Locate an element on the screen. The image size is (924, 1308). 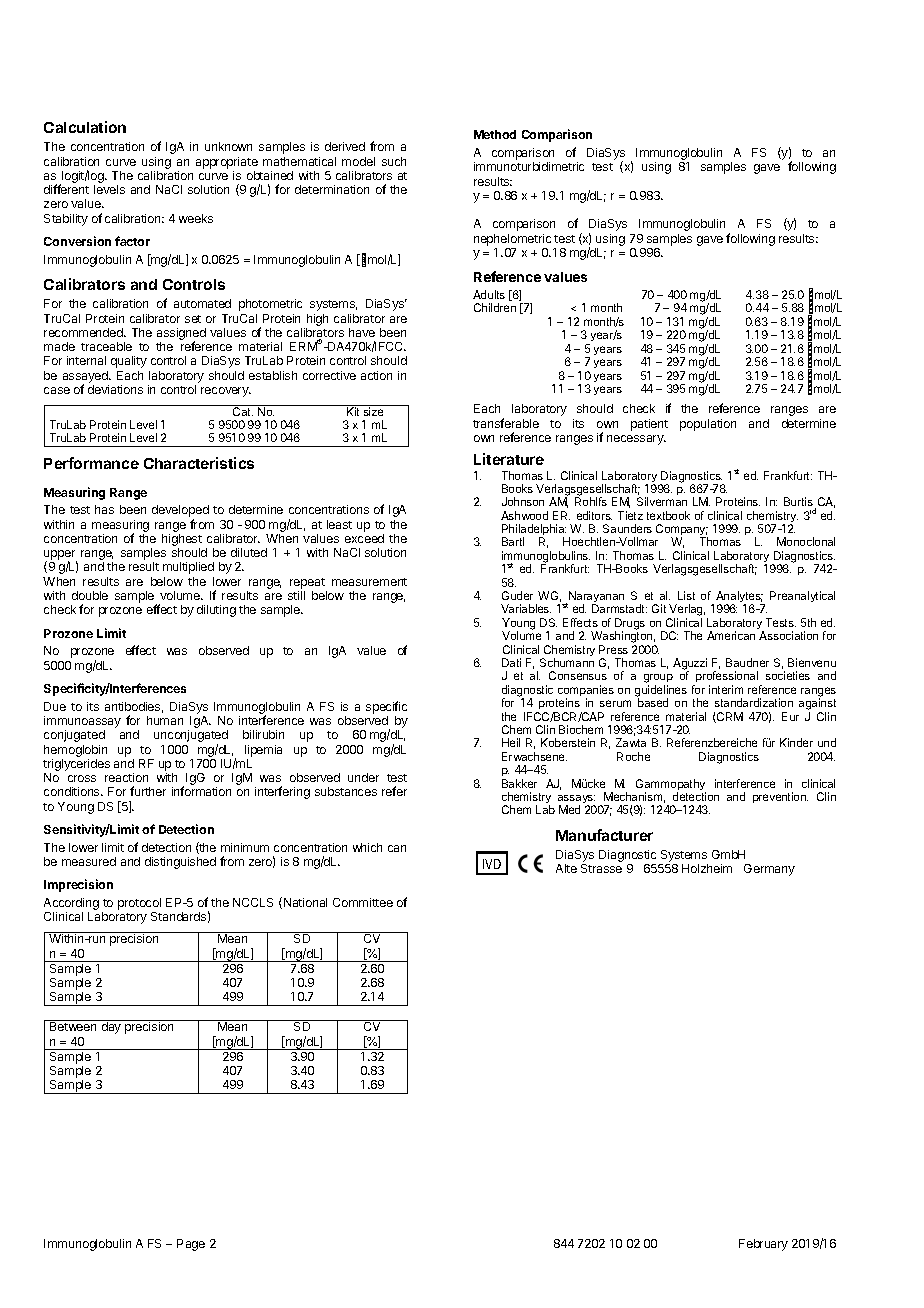
Page is located at coordinates (191, 1245).
